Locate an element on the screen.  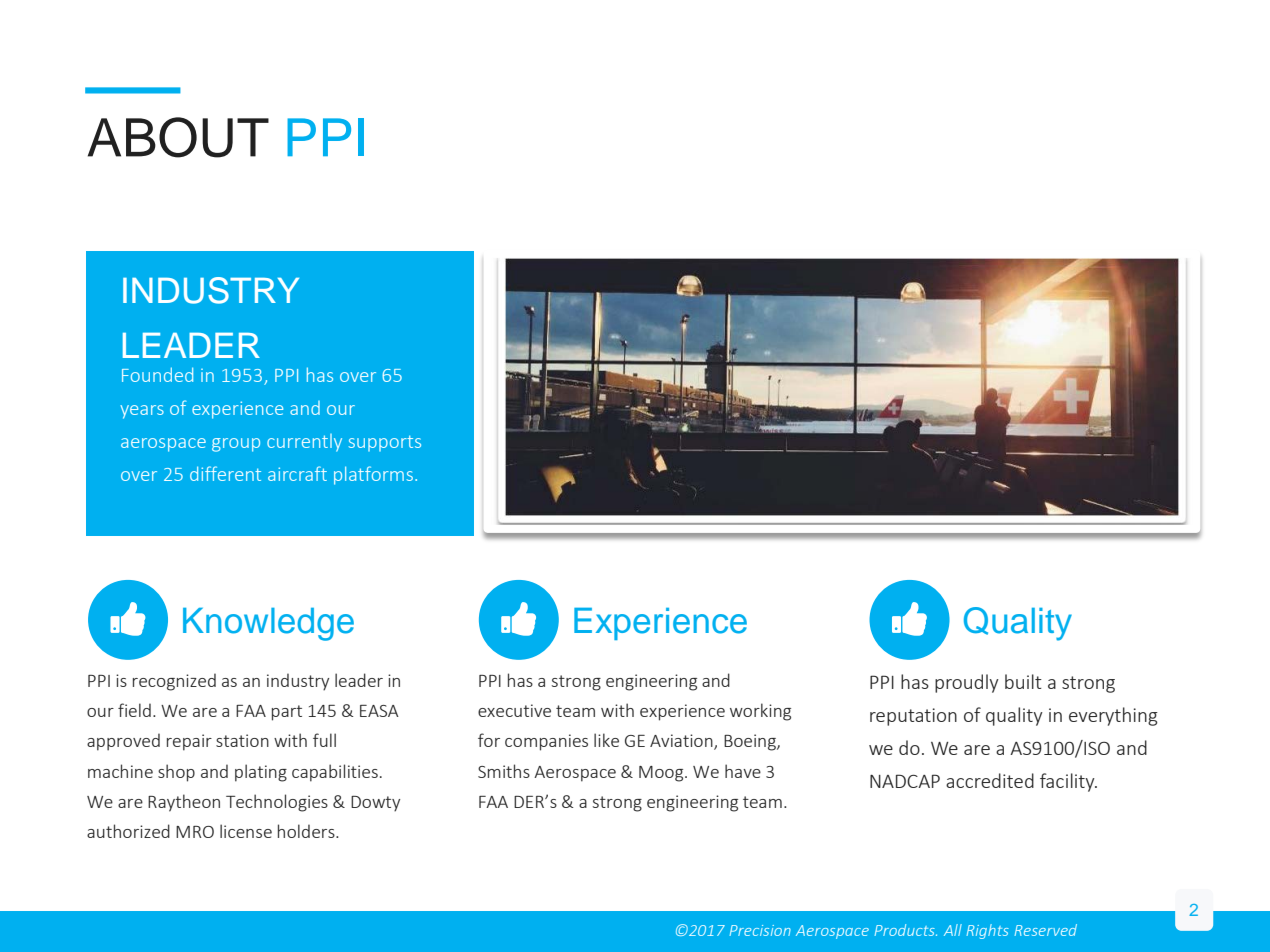
platforms is located at coordinates (373, 475).
